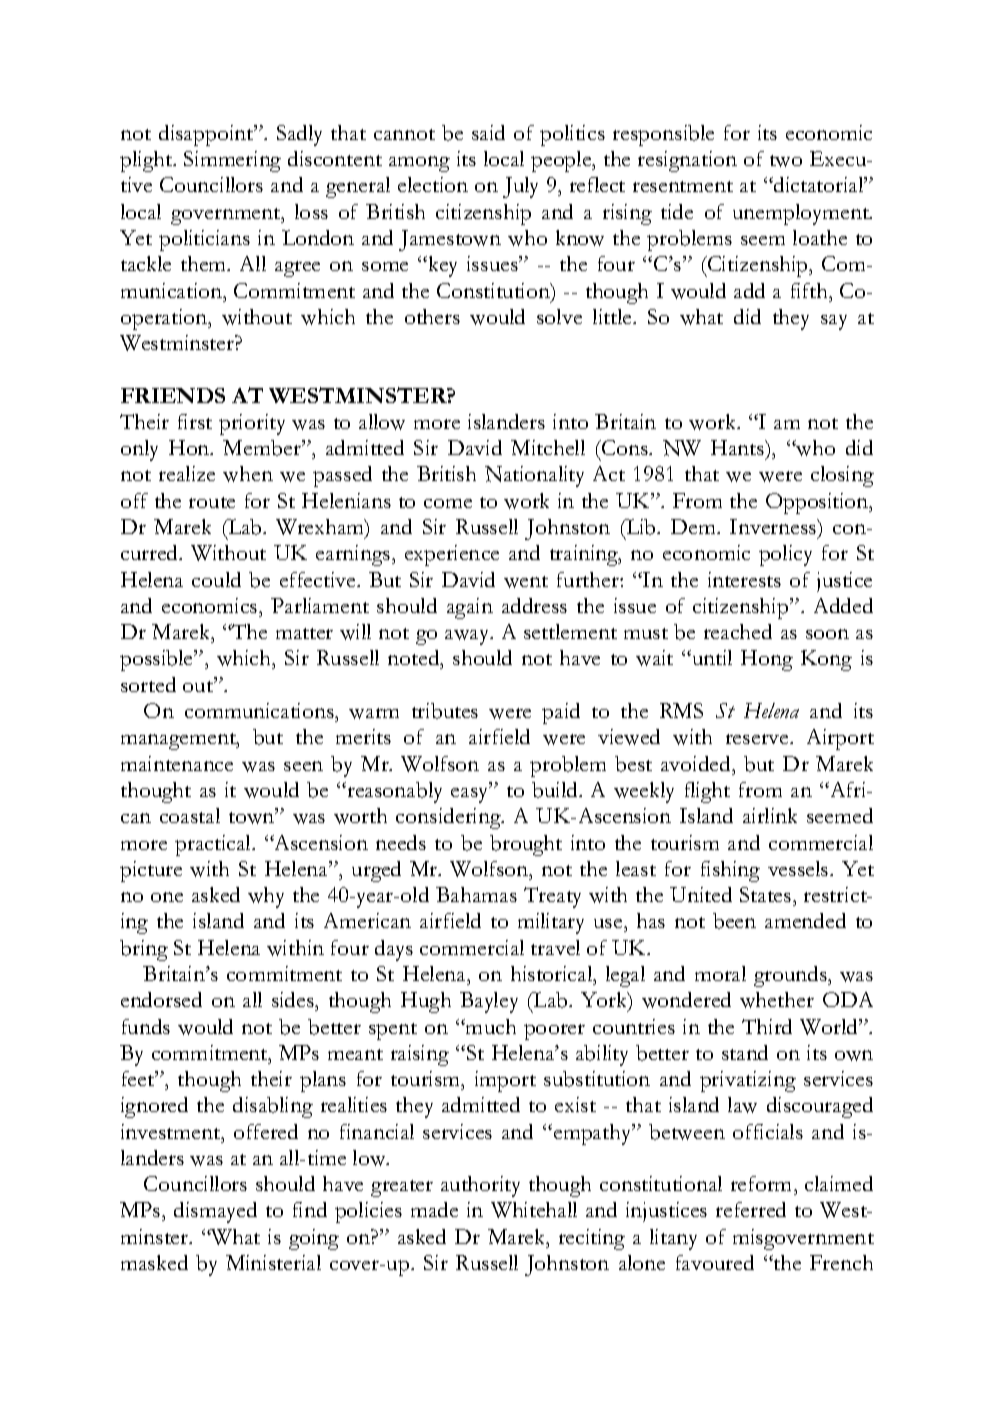 The image size is (994, 1405). What do you see at coordinates (767, 660) in the screenshot?
I see `Hong` at bounding box center [767, 660].
